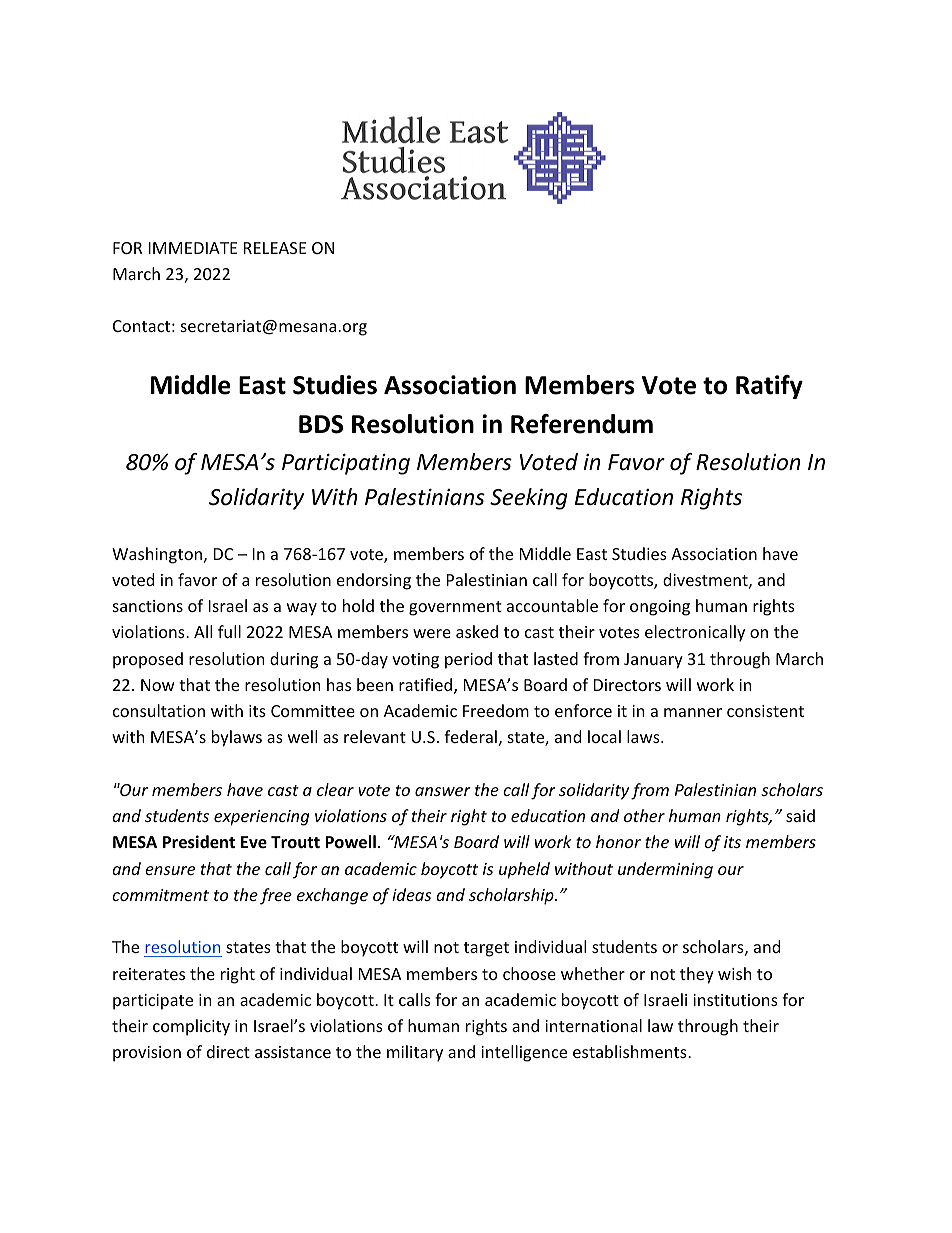 The height and width of the screenshot is (1233, 952). What do you see at coordinates (321, 424) in the screenshot?
I see `BDS` at bounding box center [321, 424].
